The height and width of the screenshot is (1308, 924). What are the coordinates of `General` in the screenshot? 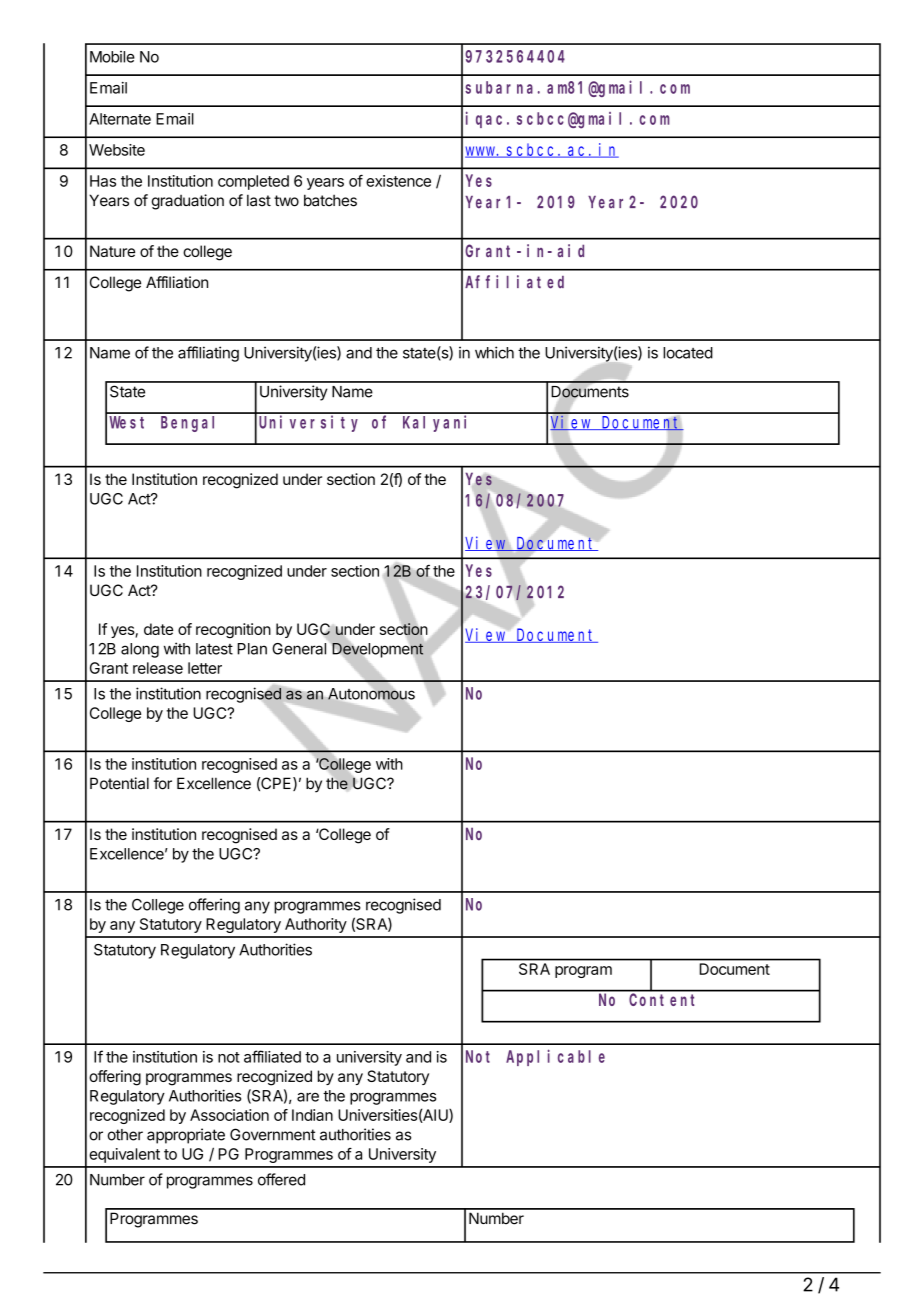 It's located at (299, 649).
